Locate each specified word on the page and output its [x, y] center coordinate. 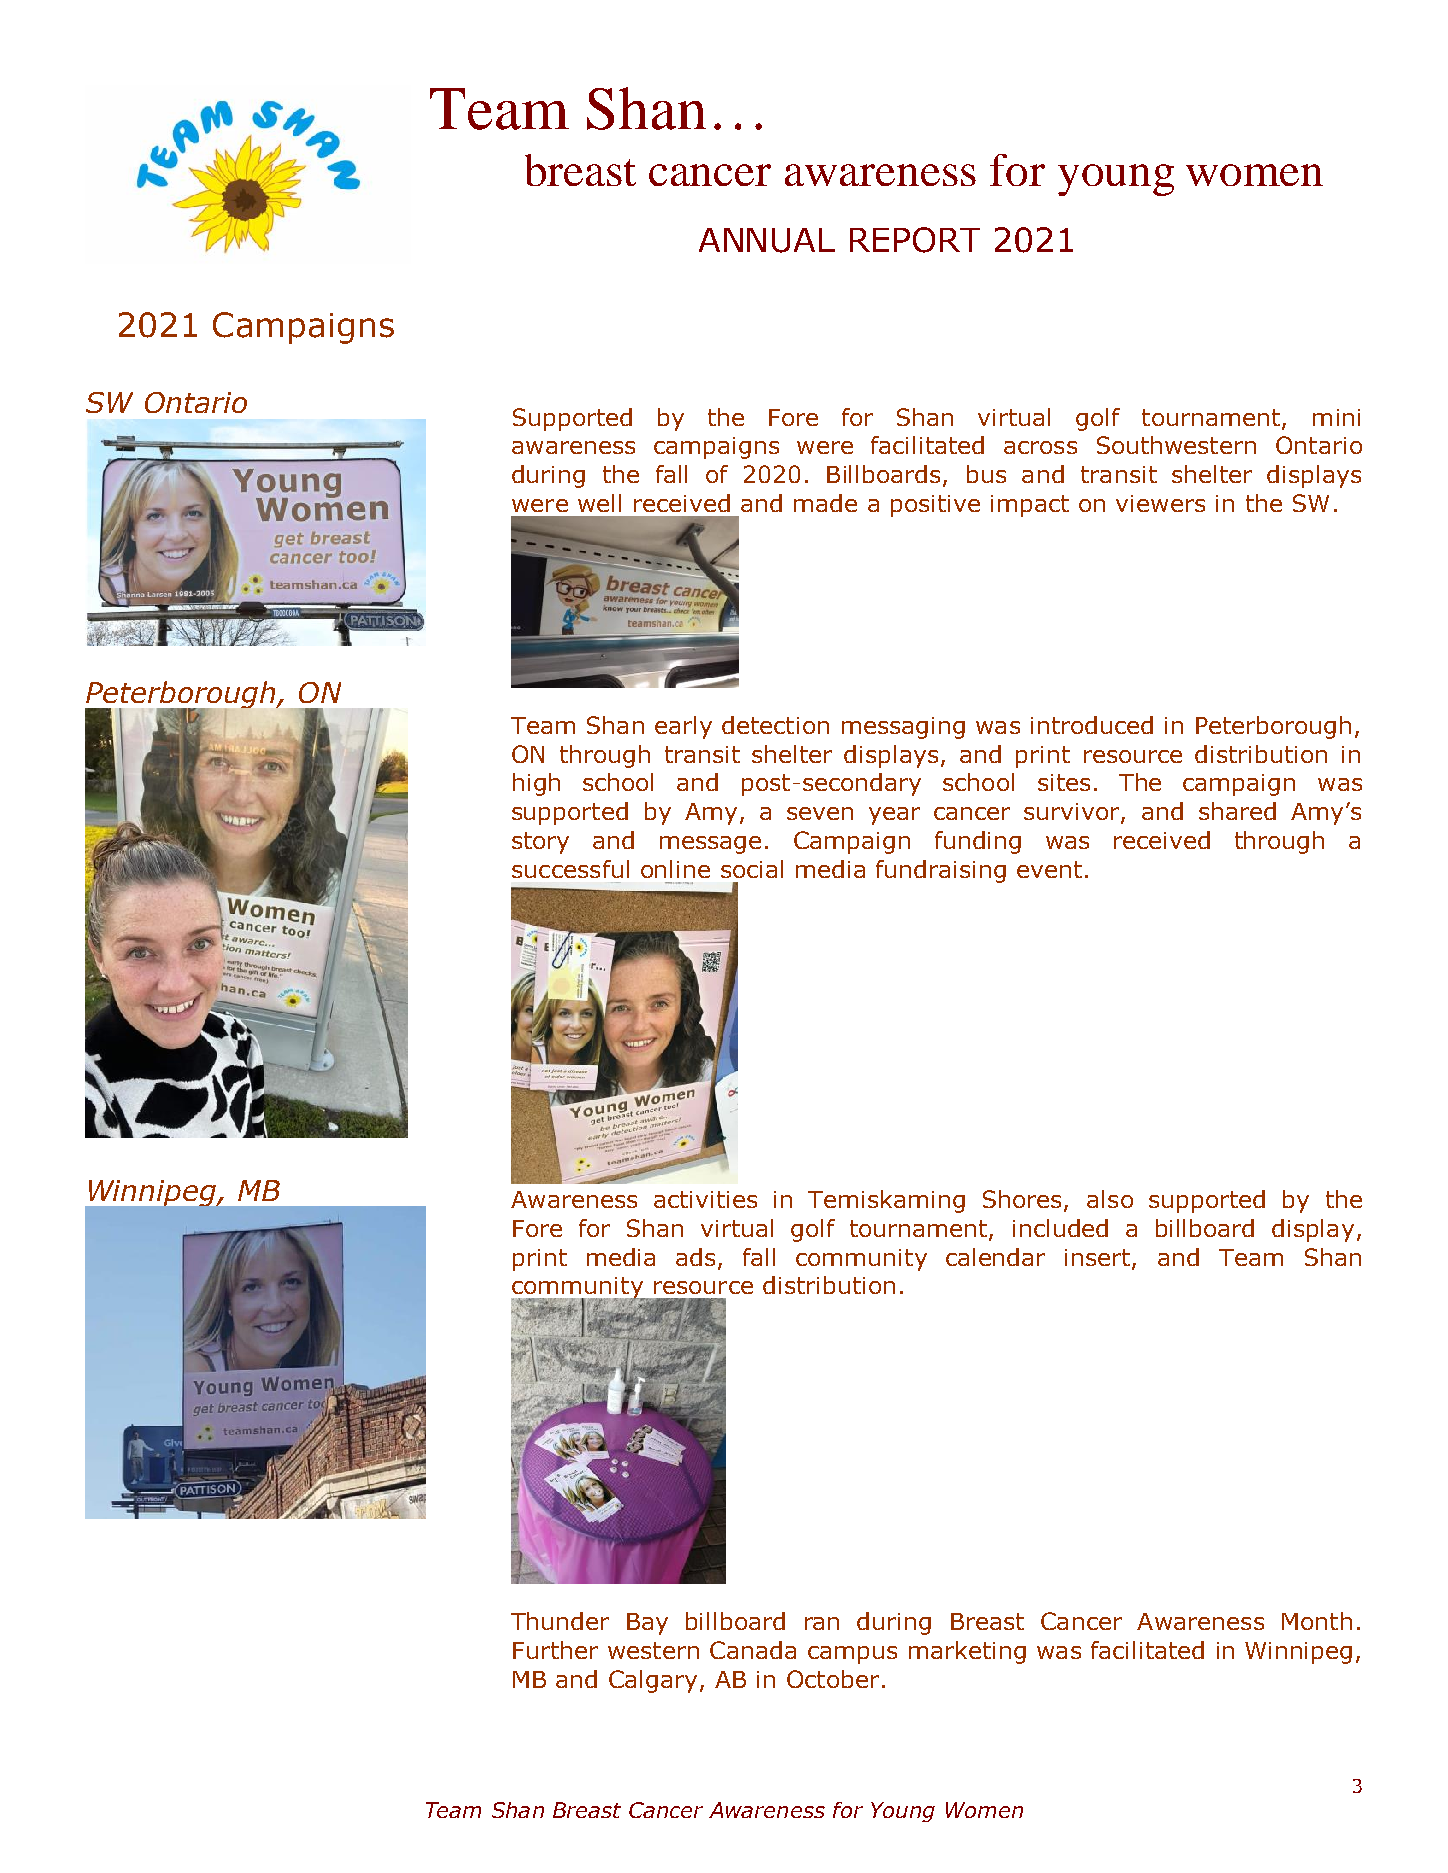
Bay [647, 1624]
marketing [967, 1652]
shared [1237, 811]
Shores [1022, 1199]
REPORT [915, 240]
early [683, 727]
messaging [903, 728]
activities [705, 1199]
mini [1336, 417]
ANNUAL [767, 240]
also [1110, 1199]
